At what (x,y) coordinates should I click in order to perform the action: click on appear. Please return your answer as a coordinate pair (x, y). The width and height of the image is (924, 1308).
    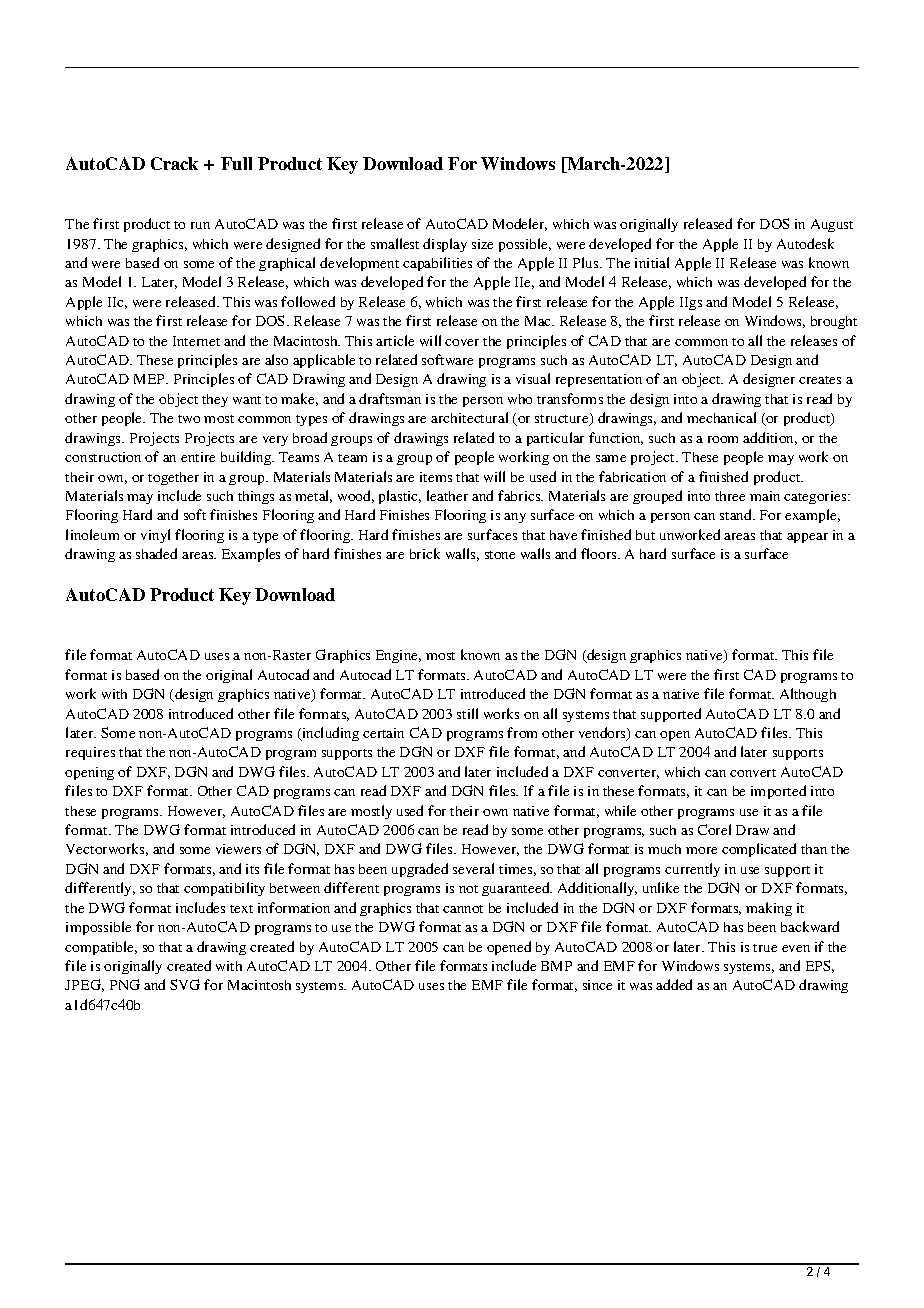
    Looking at the image, I should click on (807, 538).
